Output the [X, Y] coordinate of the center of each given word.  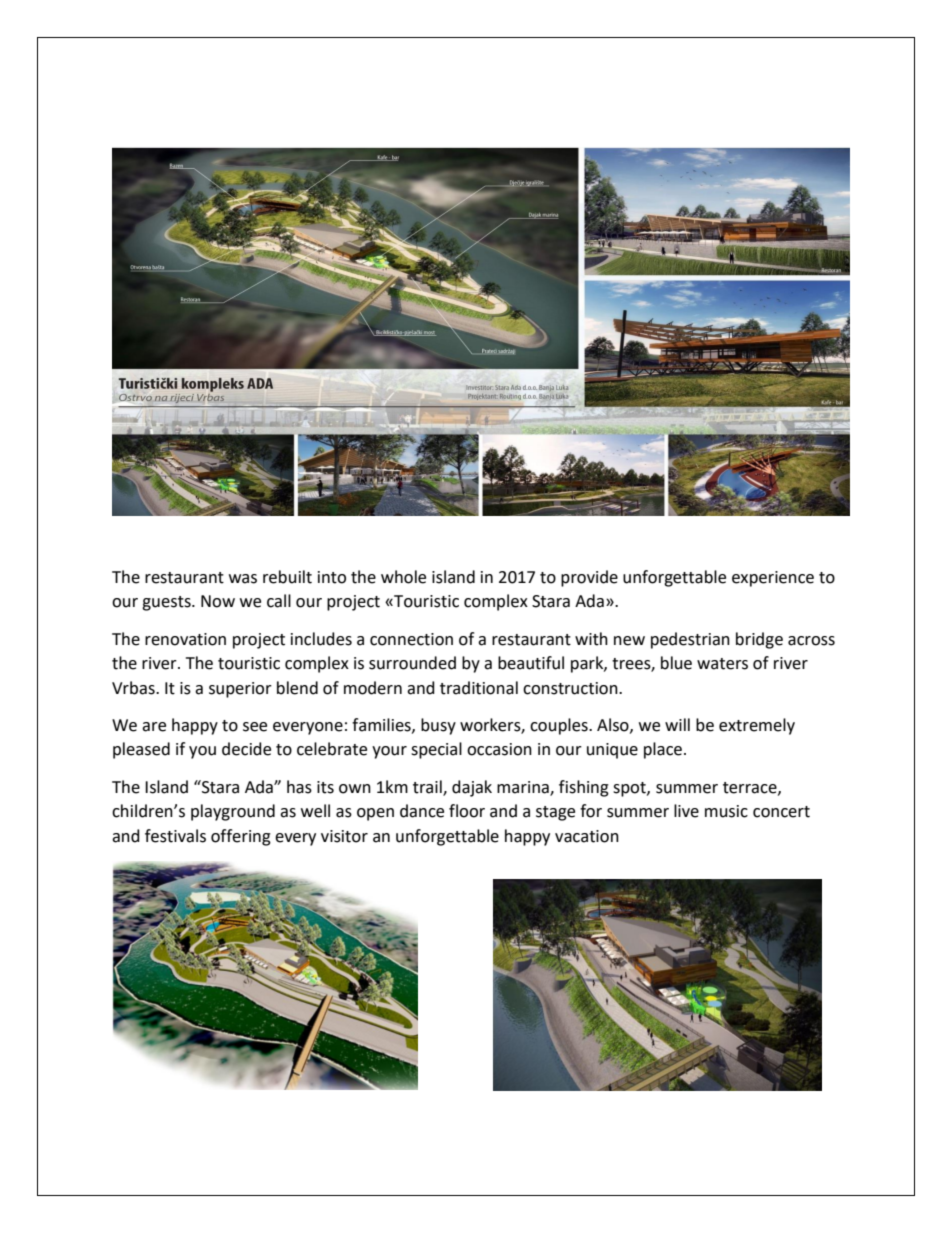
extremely [757, 726]
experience [773, 579]
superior [240, 690]
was [243, 579]
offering [241, 837]
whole [403, 577]
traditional [479, 688]
